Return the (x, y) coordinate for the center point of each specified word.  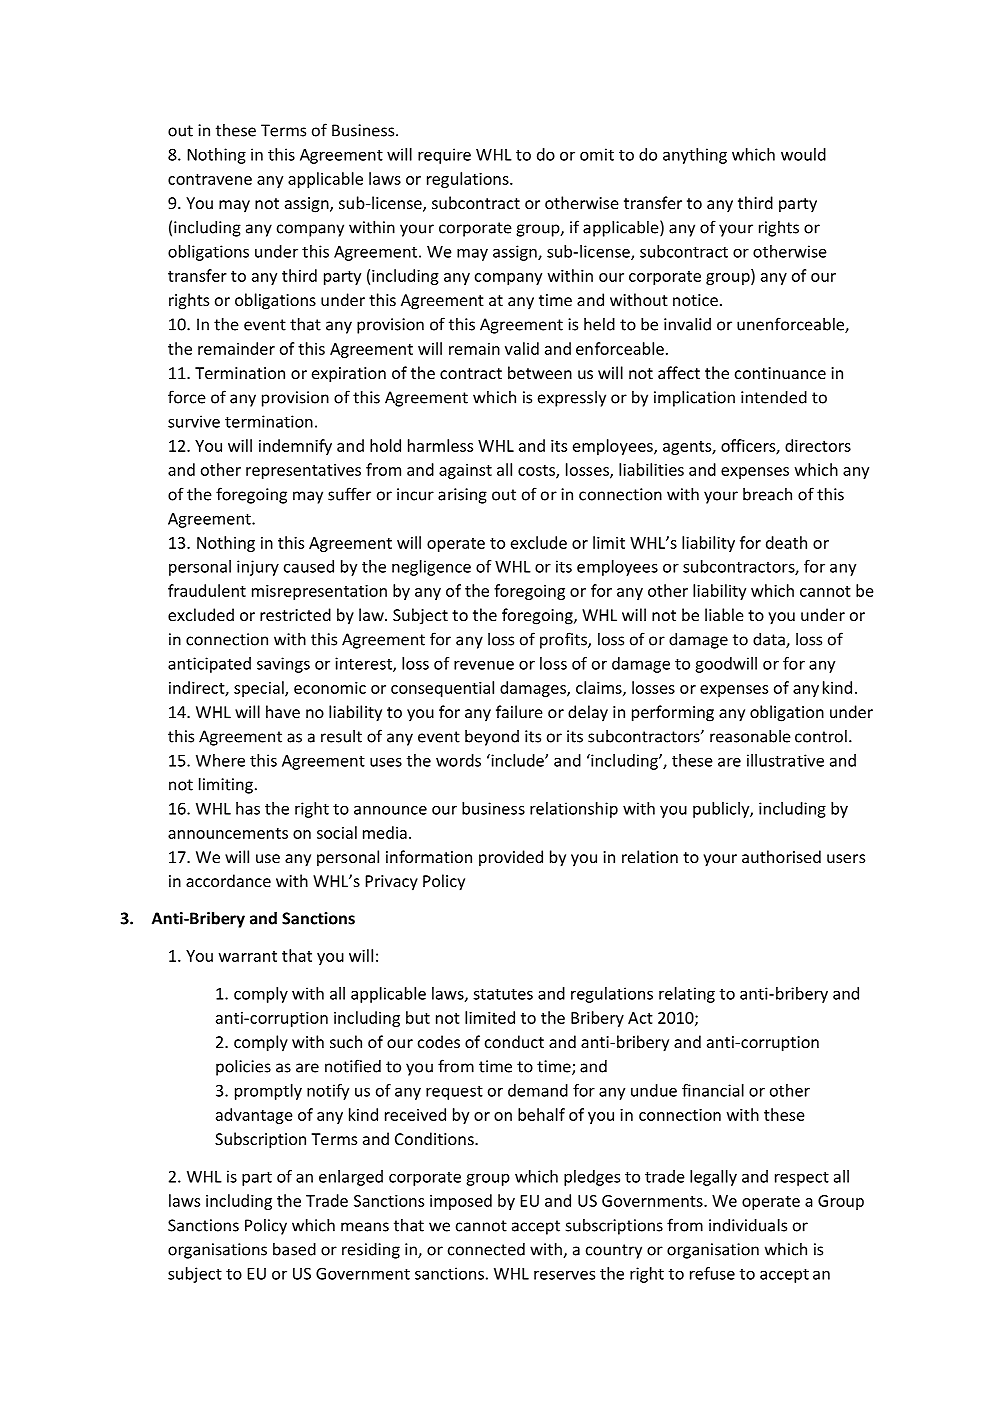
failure (519, 711)
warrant (248, 956)
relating (687, 995)
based (294, 1249)
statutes (503, 994)
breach (767, 494)
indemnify (295, 447)
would (803, 154)
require (444, 156)
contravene (210, 179)
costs (537, 471)
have (283, 711)
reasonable (750, 736)
